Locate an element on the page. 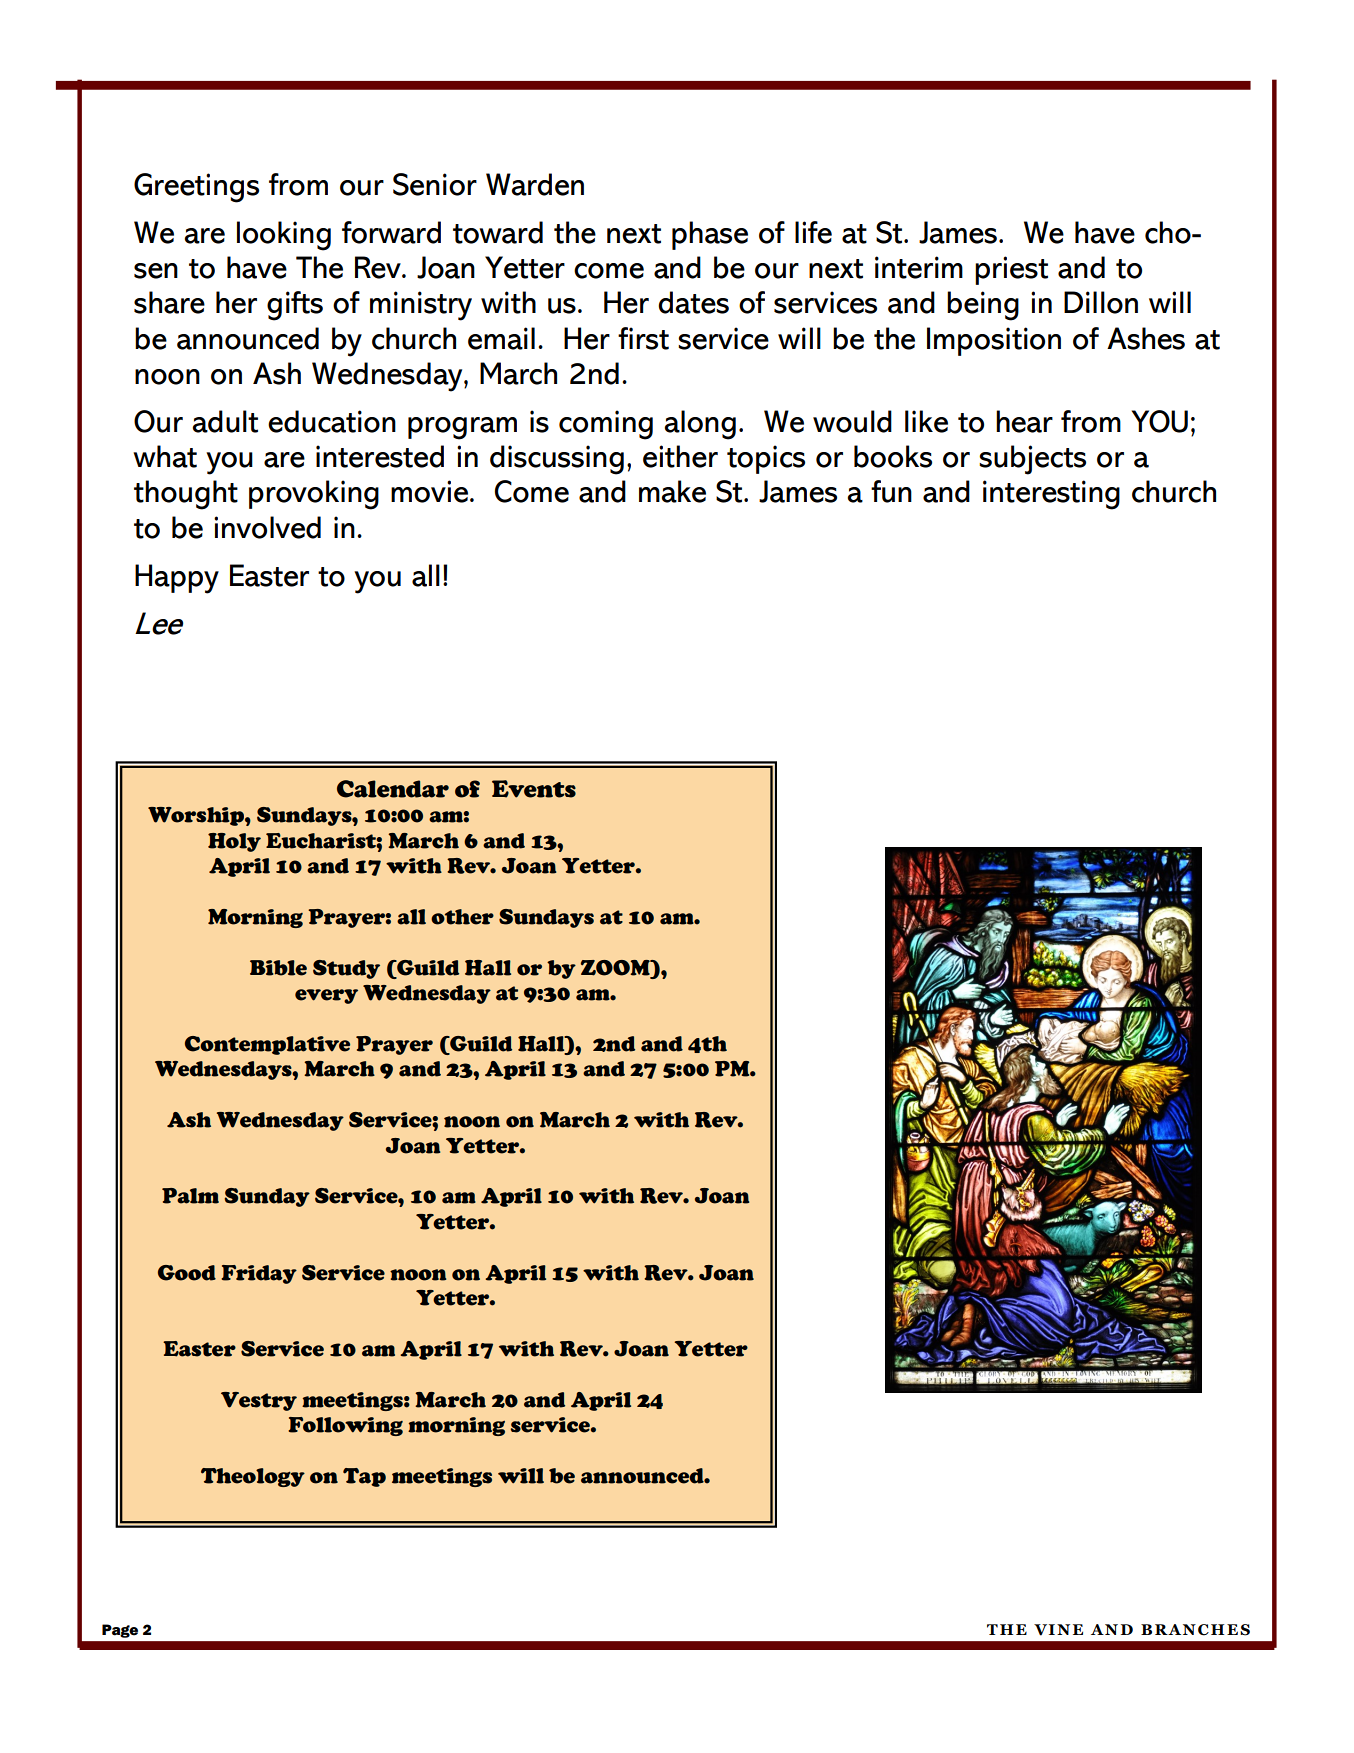  looking is located at coordinates (284, 236).
